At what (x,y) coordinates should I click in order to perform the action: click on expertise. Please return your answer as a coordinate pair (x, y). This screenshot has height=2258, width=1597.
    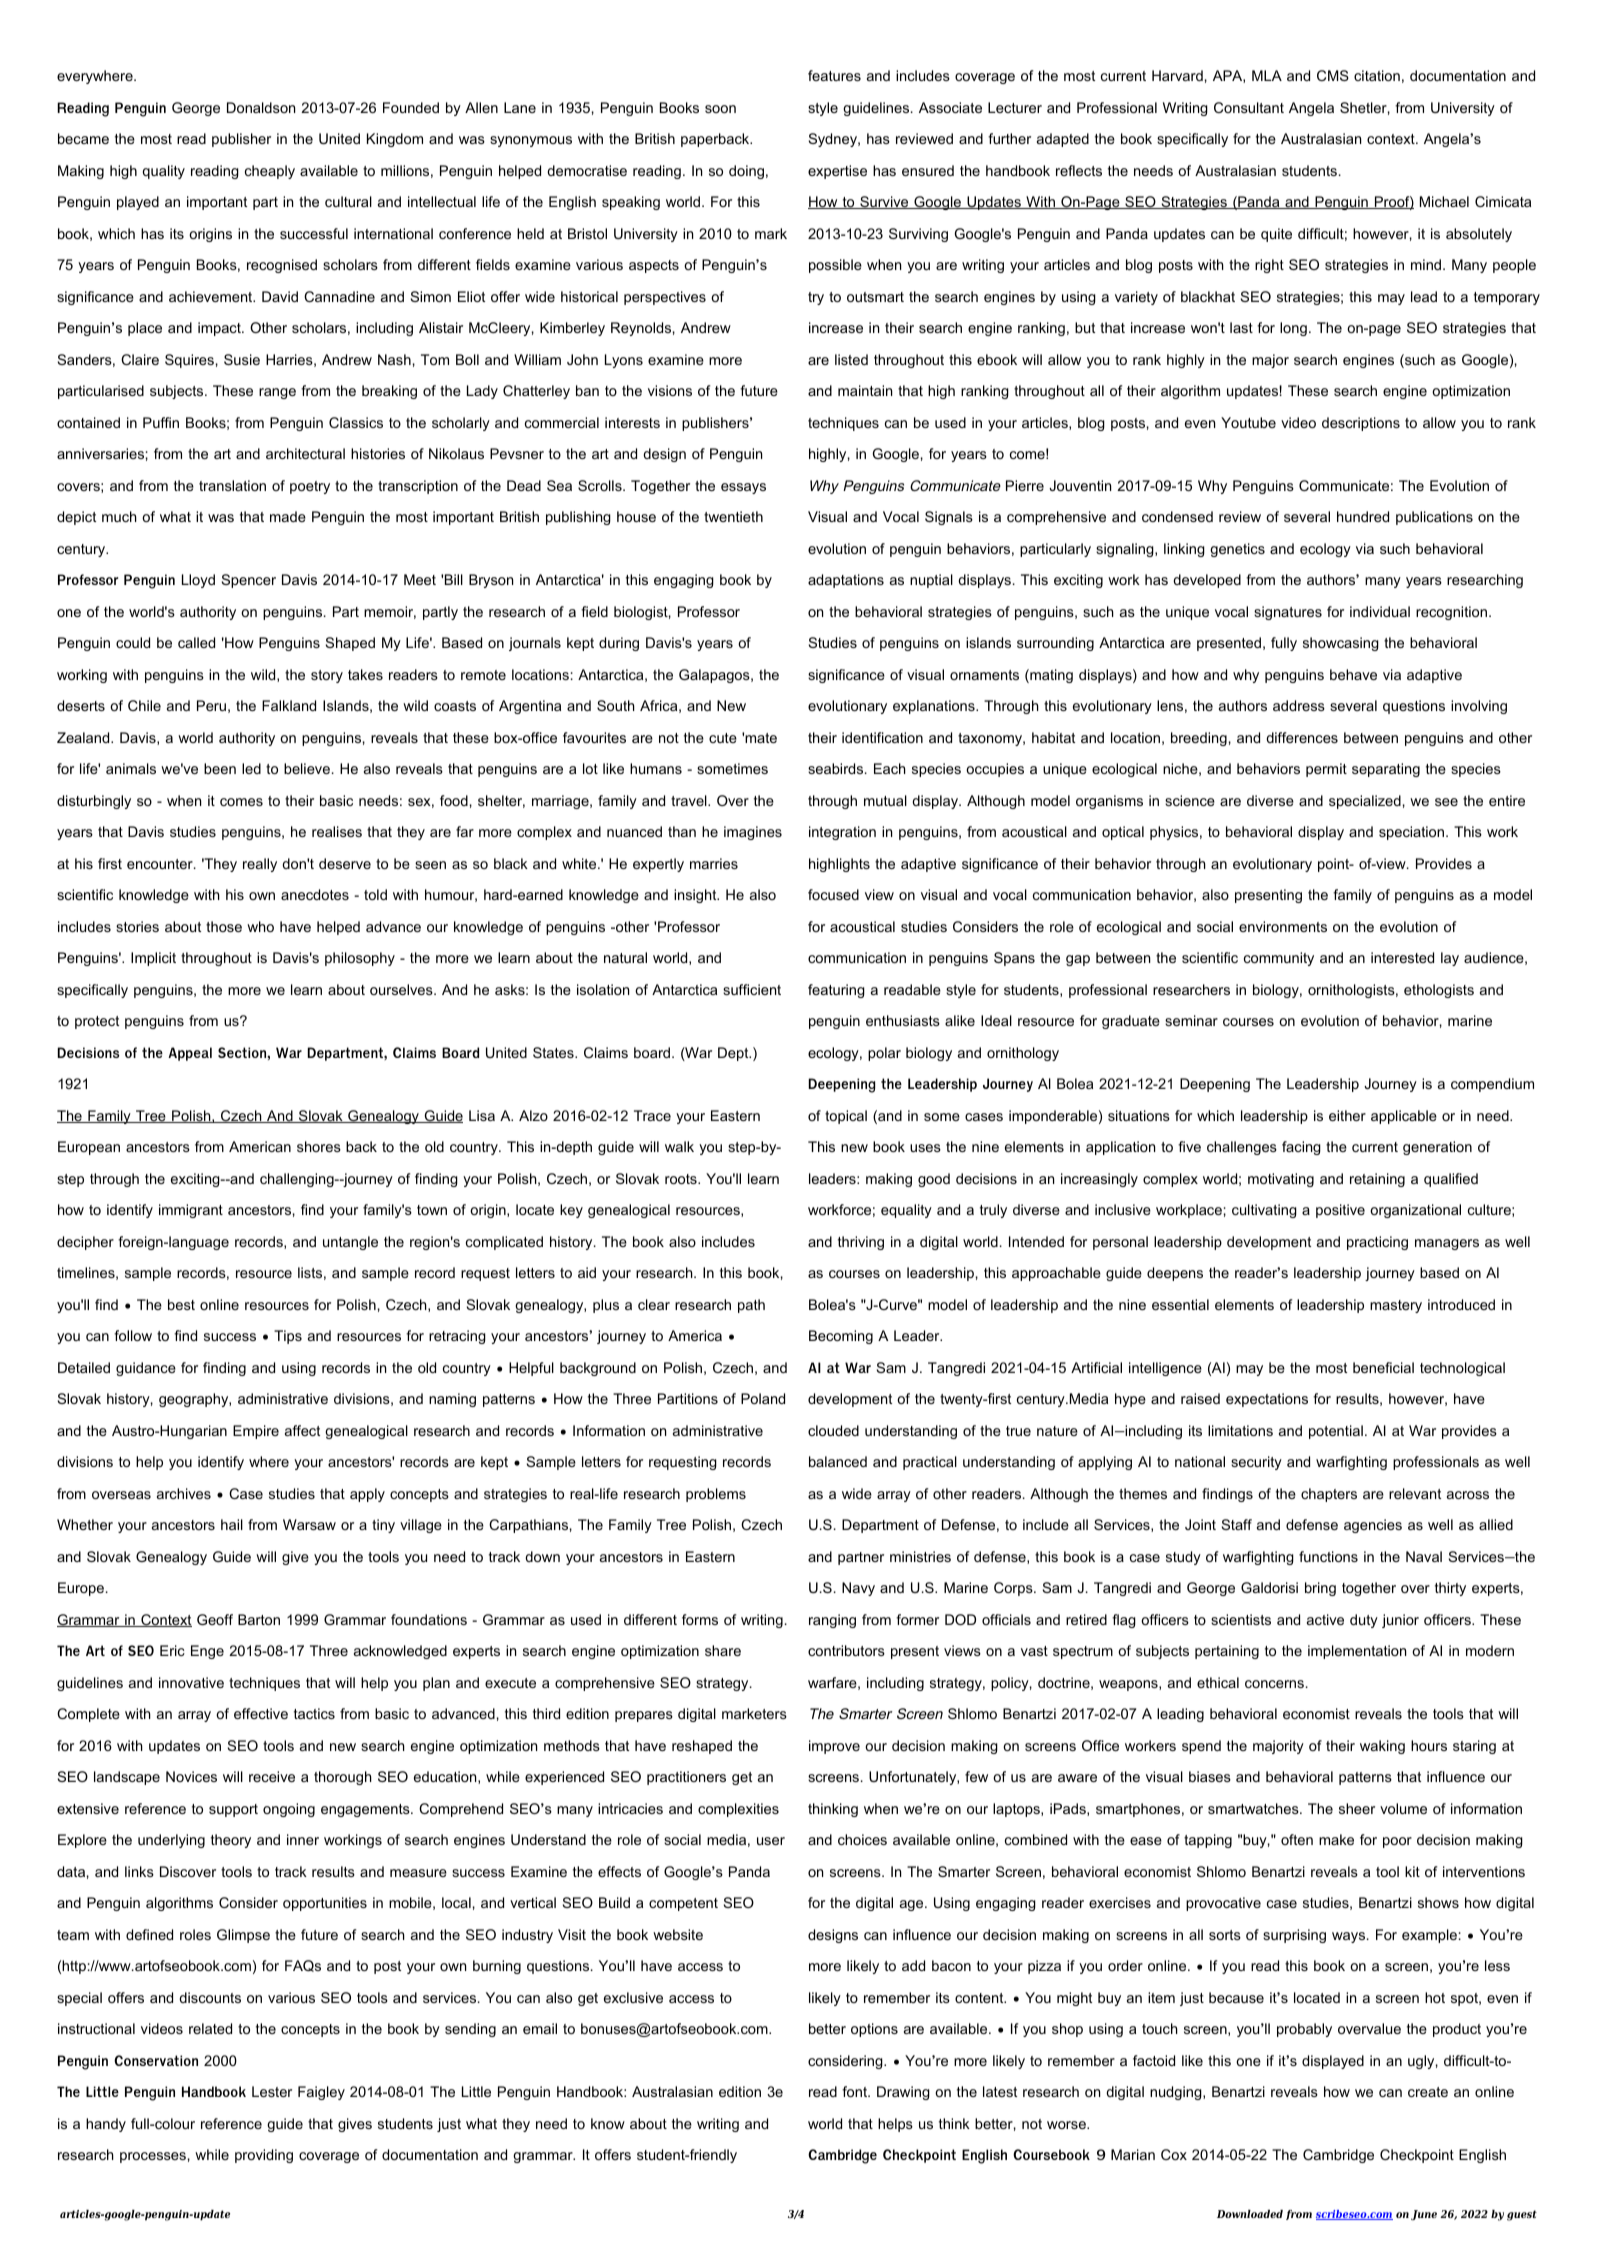
    Looking at the image, I should click on (837, 172).
